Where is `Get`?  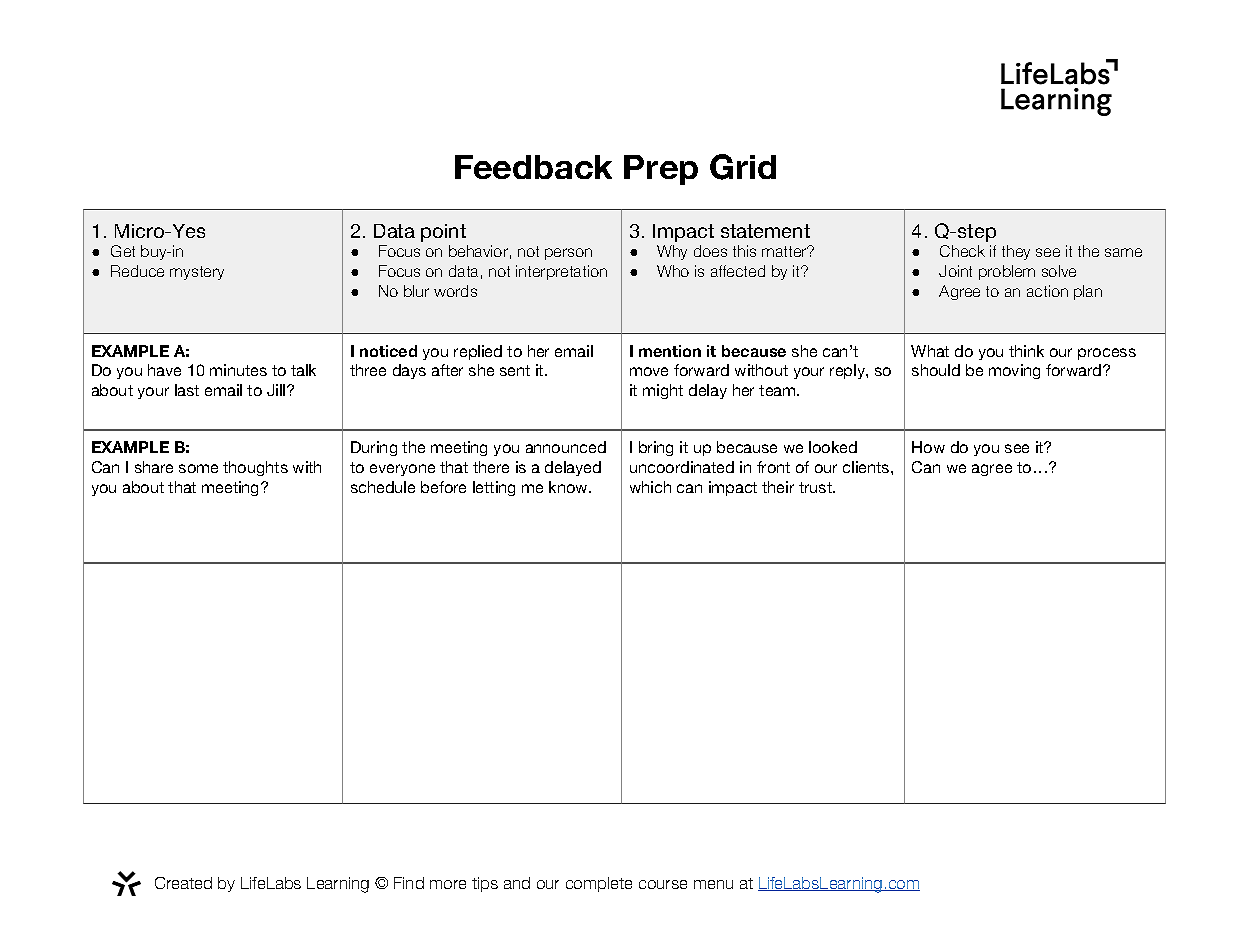
Get is located at coordinates (123, 251).
